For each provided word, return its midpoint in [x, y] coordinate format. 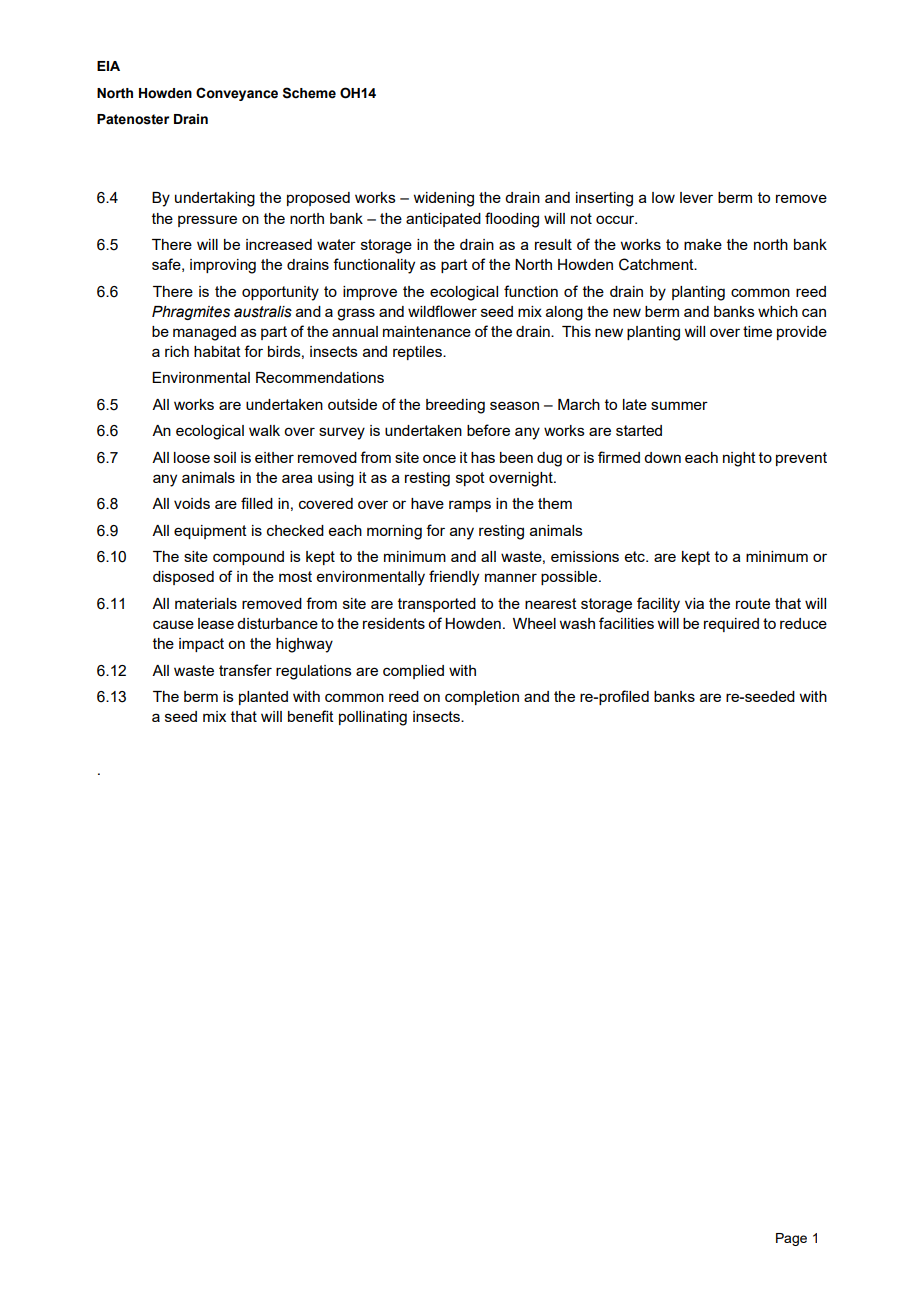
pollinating [373, 718]
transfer [245, 670]
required [731, 625]
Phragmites [191, 313]
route [753, 603]
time [757, 331]
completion [482, 698]
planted [263, 698]
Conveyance [237, 94]
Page [791, 1239]
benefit [311, 716]
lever [696, 197]
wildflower [442, 311]
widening [443, 199]
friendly [454, 578]
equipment [210, 532]
